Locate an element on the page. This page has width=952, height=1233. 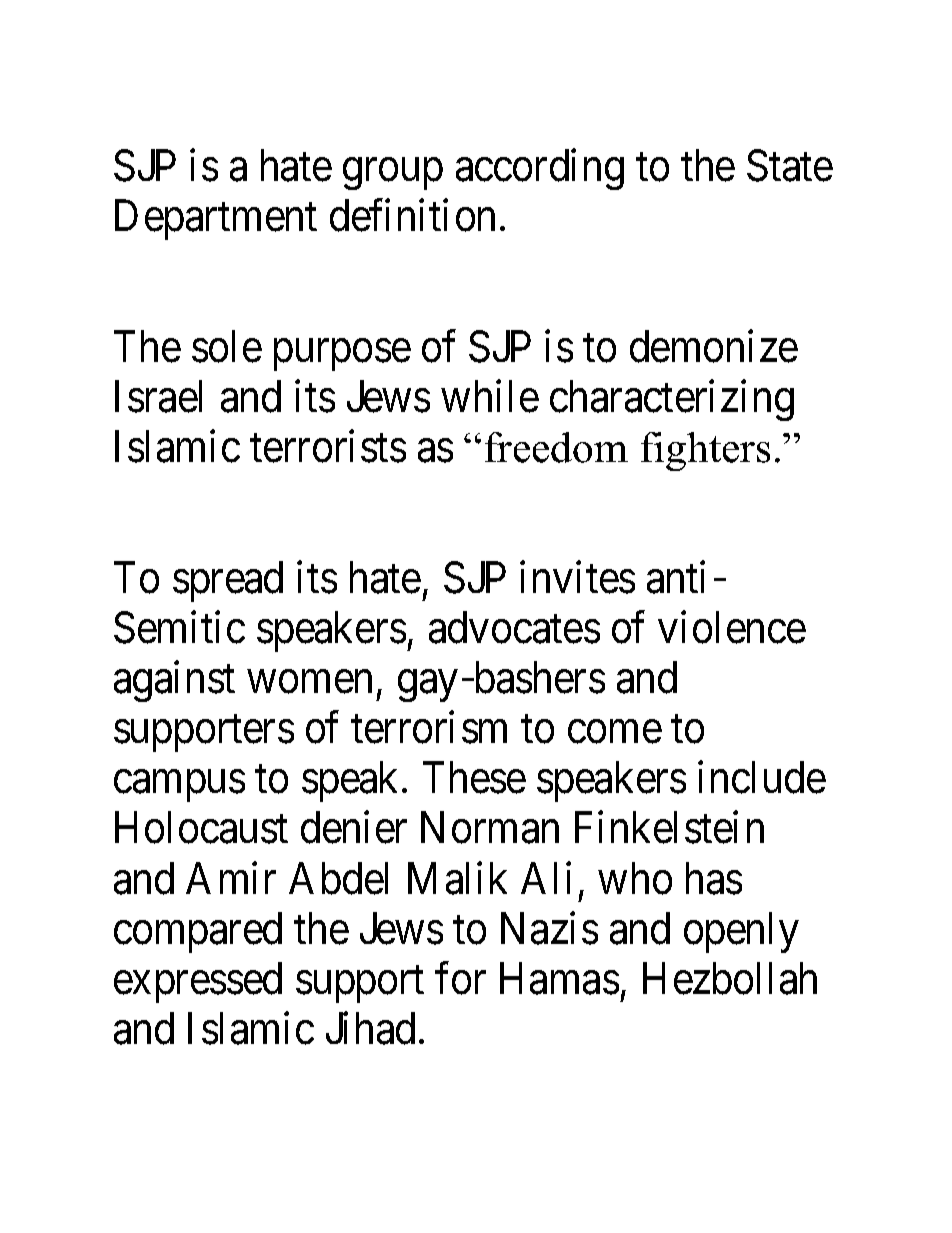
expressed is located at coordinates (198, 982).
